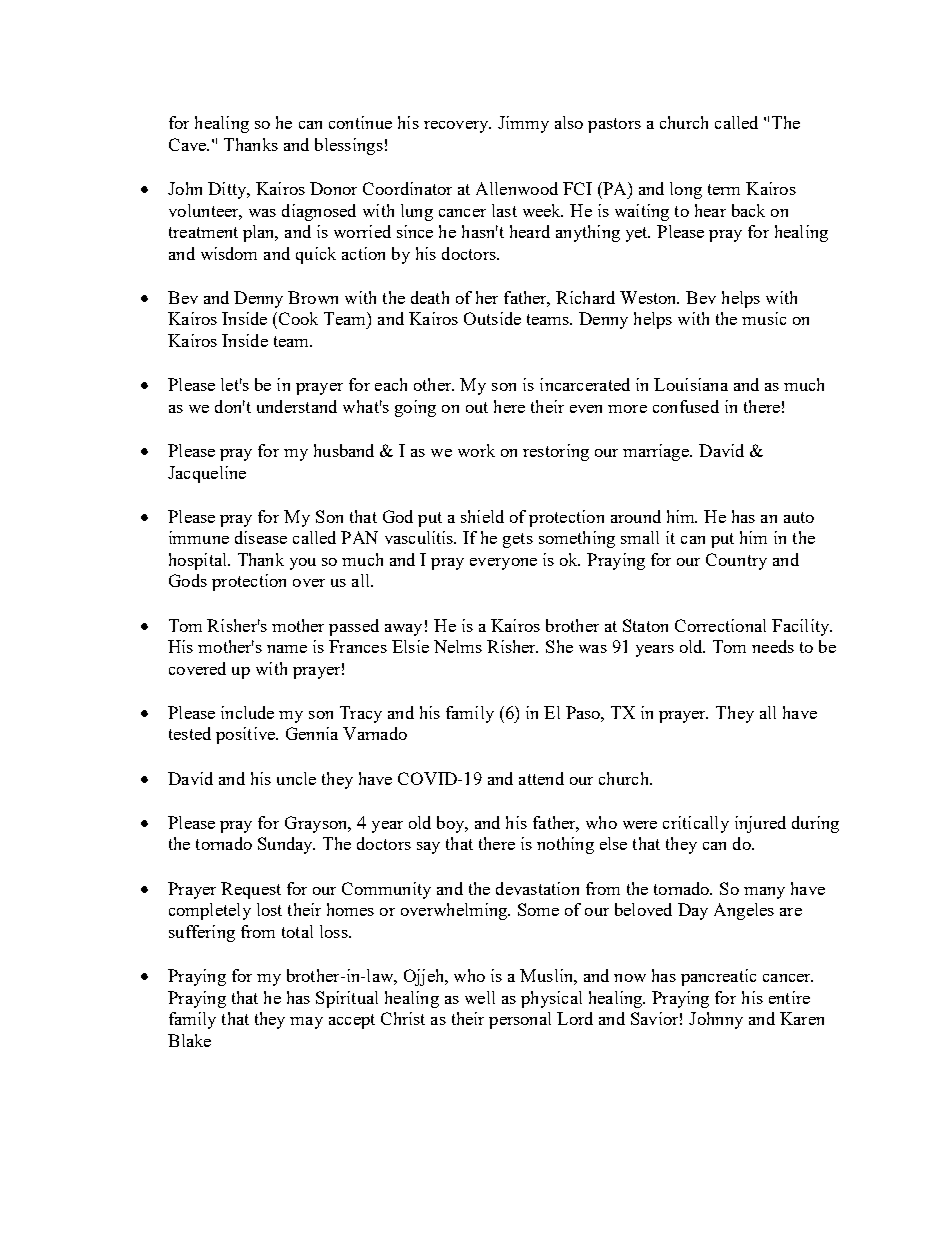 This image has width=952, height=1233. Describe the element at coordinates (492, 318) in the image. I see `Outside` at that location.
